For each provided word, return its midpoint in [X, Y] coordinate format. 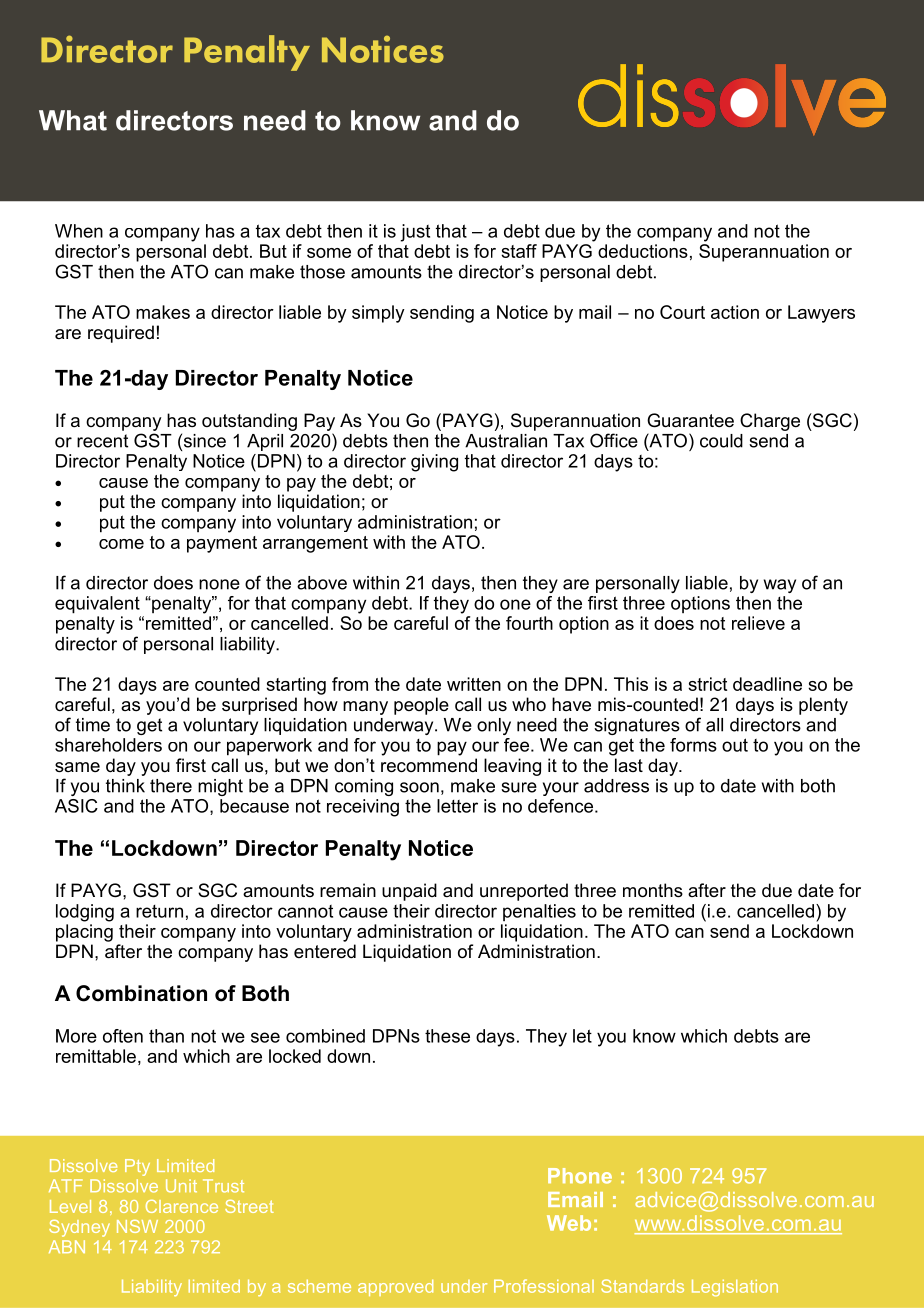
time [93, 725]
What [73, 120]
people [421, 706]
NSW [137, 1226]
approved [395, 1288]
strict [707, 684]
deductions [643, 251]
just [415, 233]
